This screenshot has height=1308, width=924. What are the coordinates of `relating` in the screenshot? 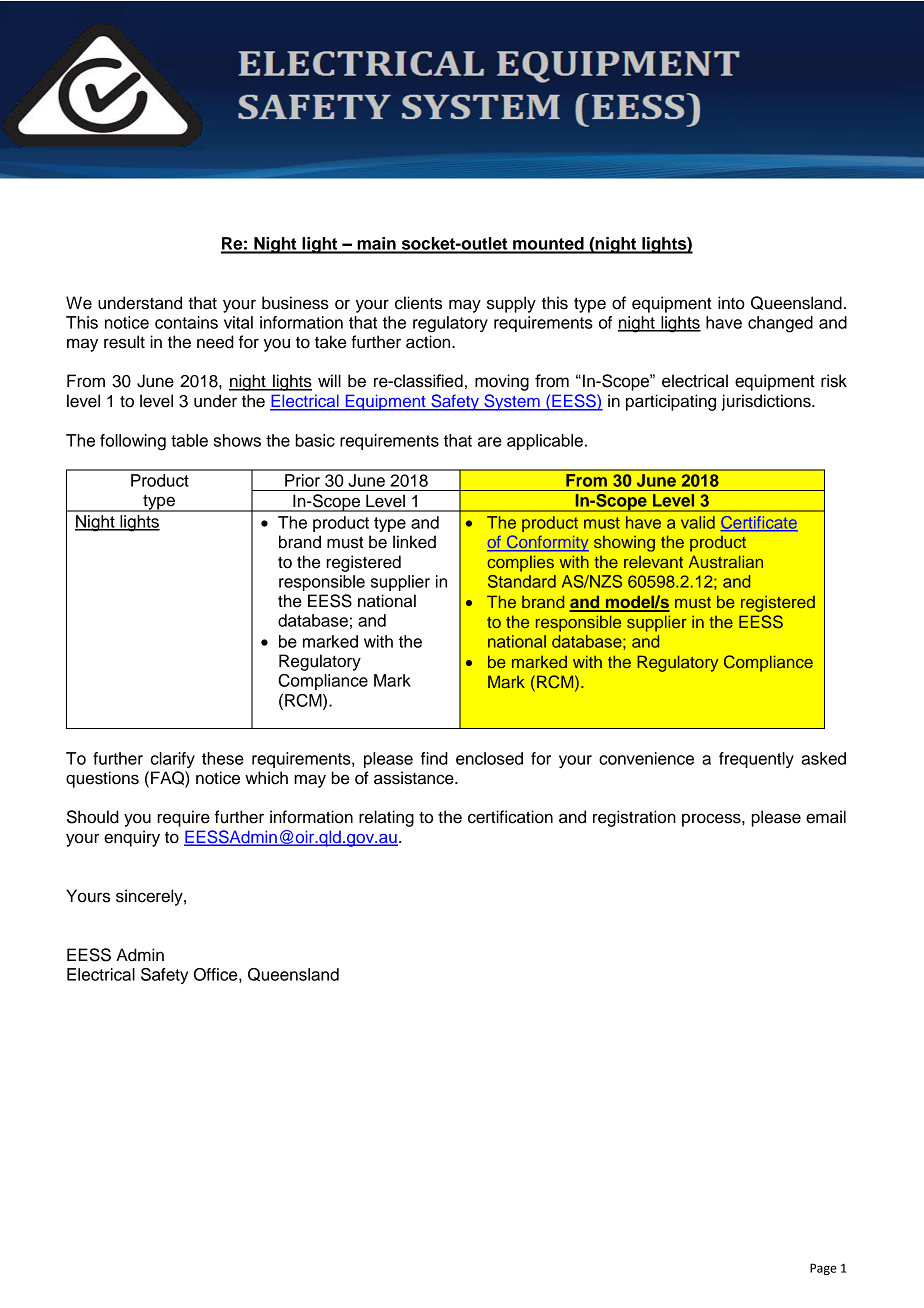 It's located at (386, 818).
